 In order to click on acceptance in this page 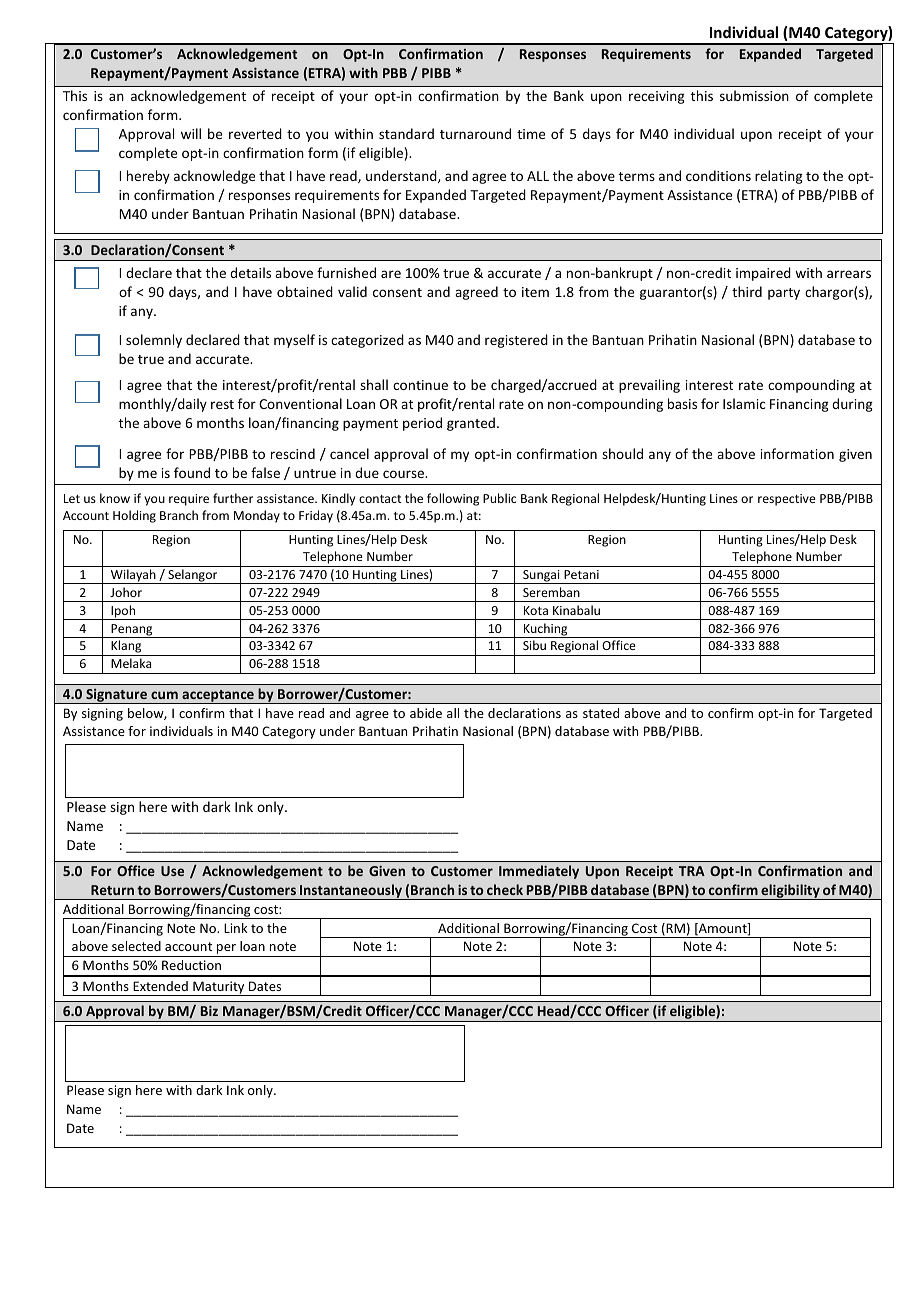, I will do `click(218, 697)`.
